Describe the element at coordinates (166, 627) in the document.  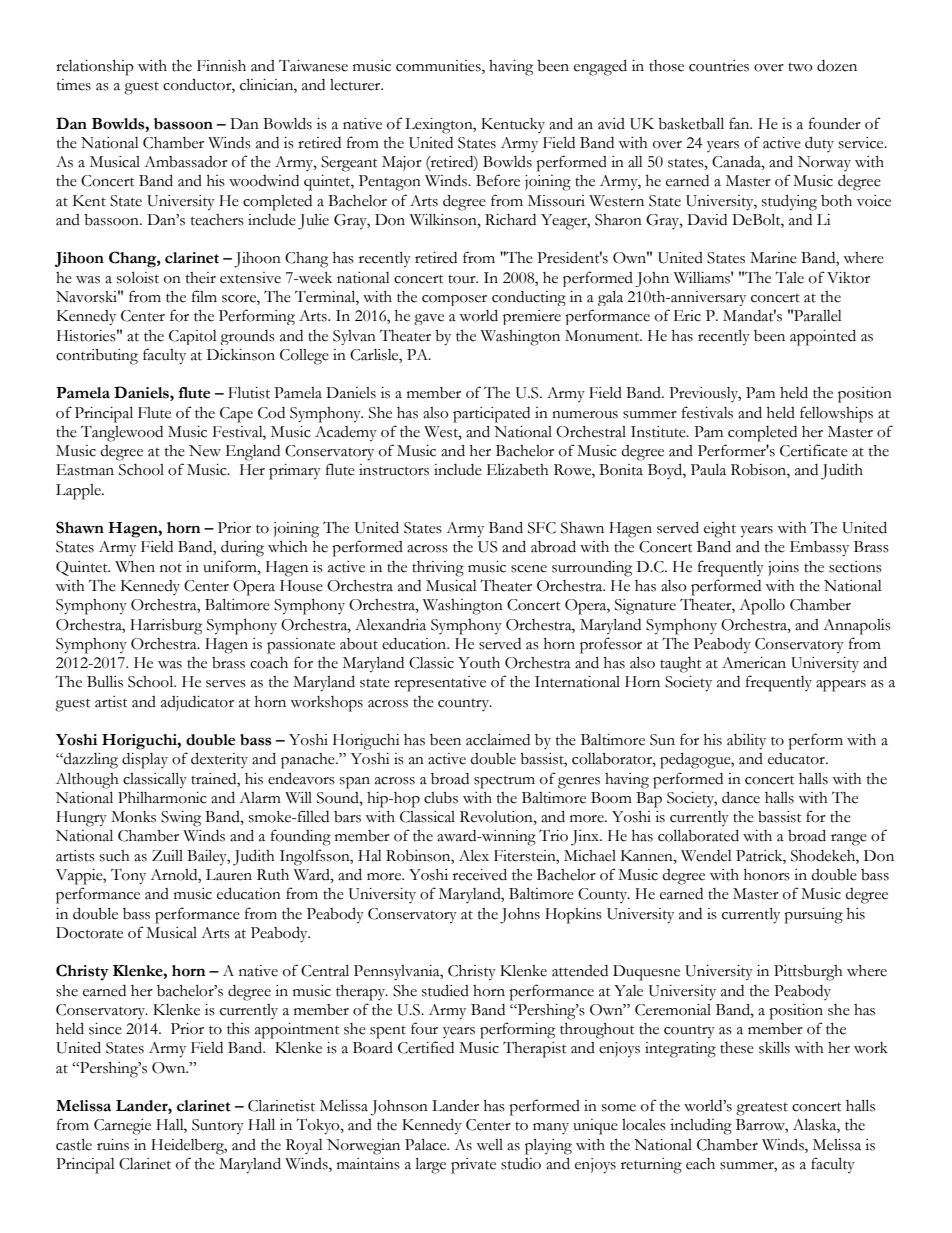
I see `Harrisburg` at that location.
